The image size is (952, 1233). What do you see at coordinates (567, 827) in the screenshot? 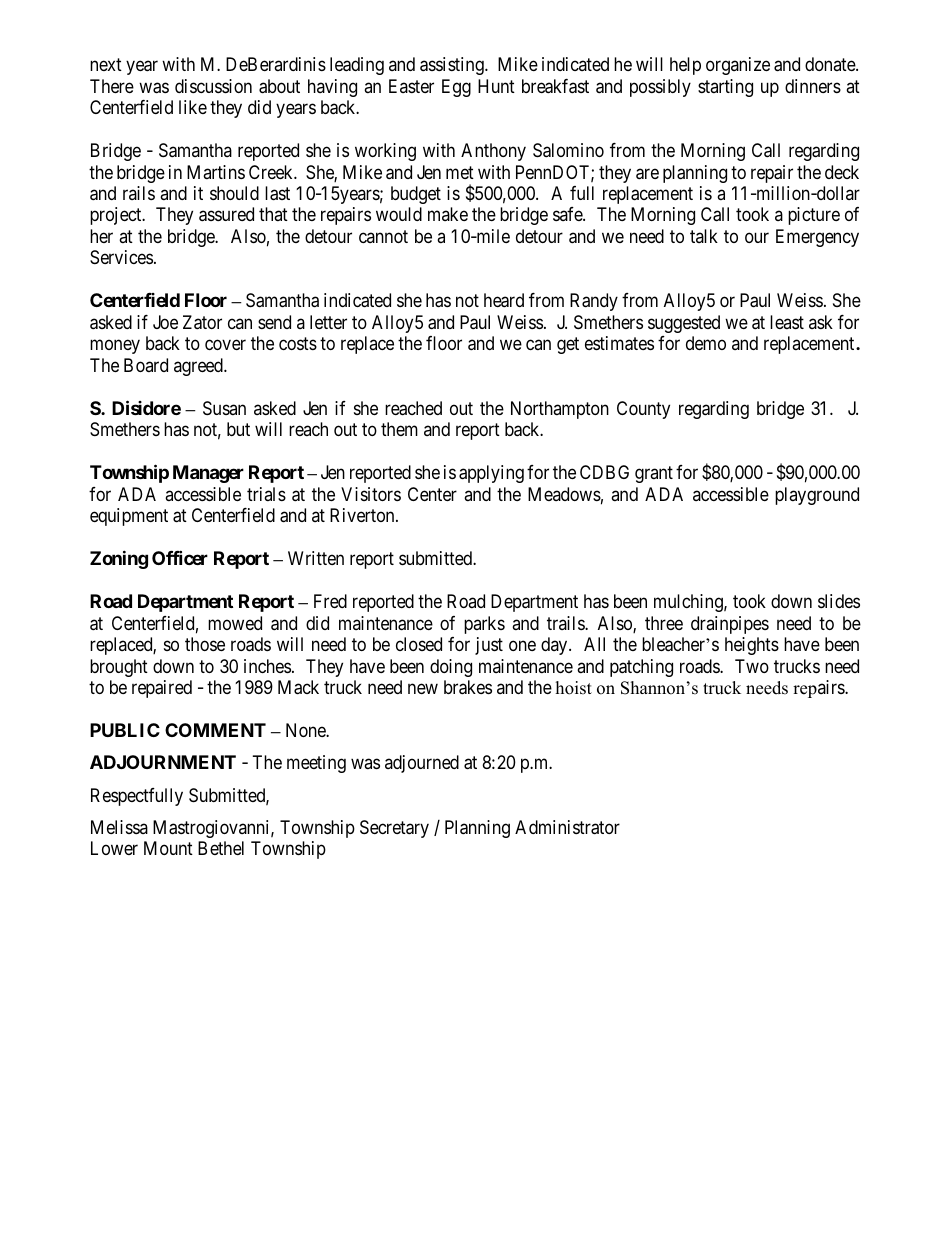
I see `Administrator` at bounding box center [567, 827].
